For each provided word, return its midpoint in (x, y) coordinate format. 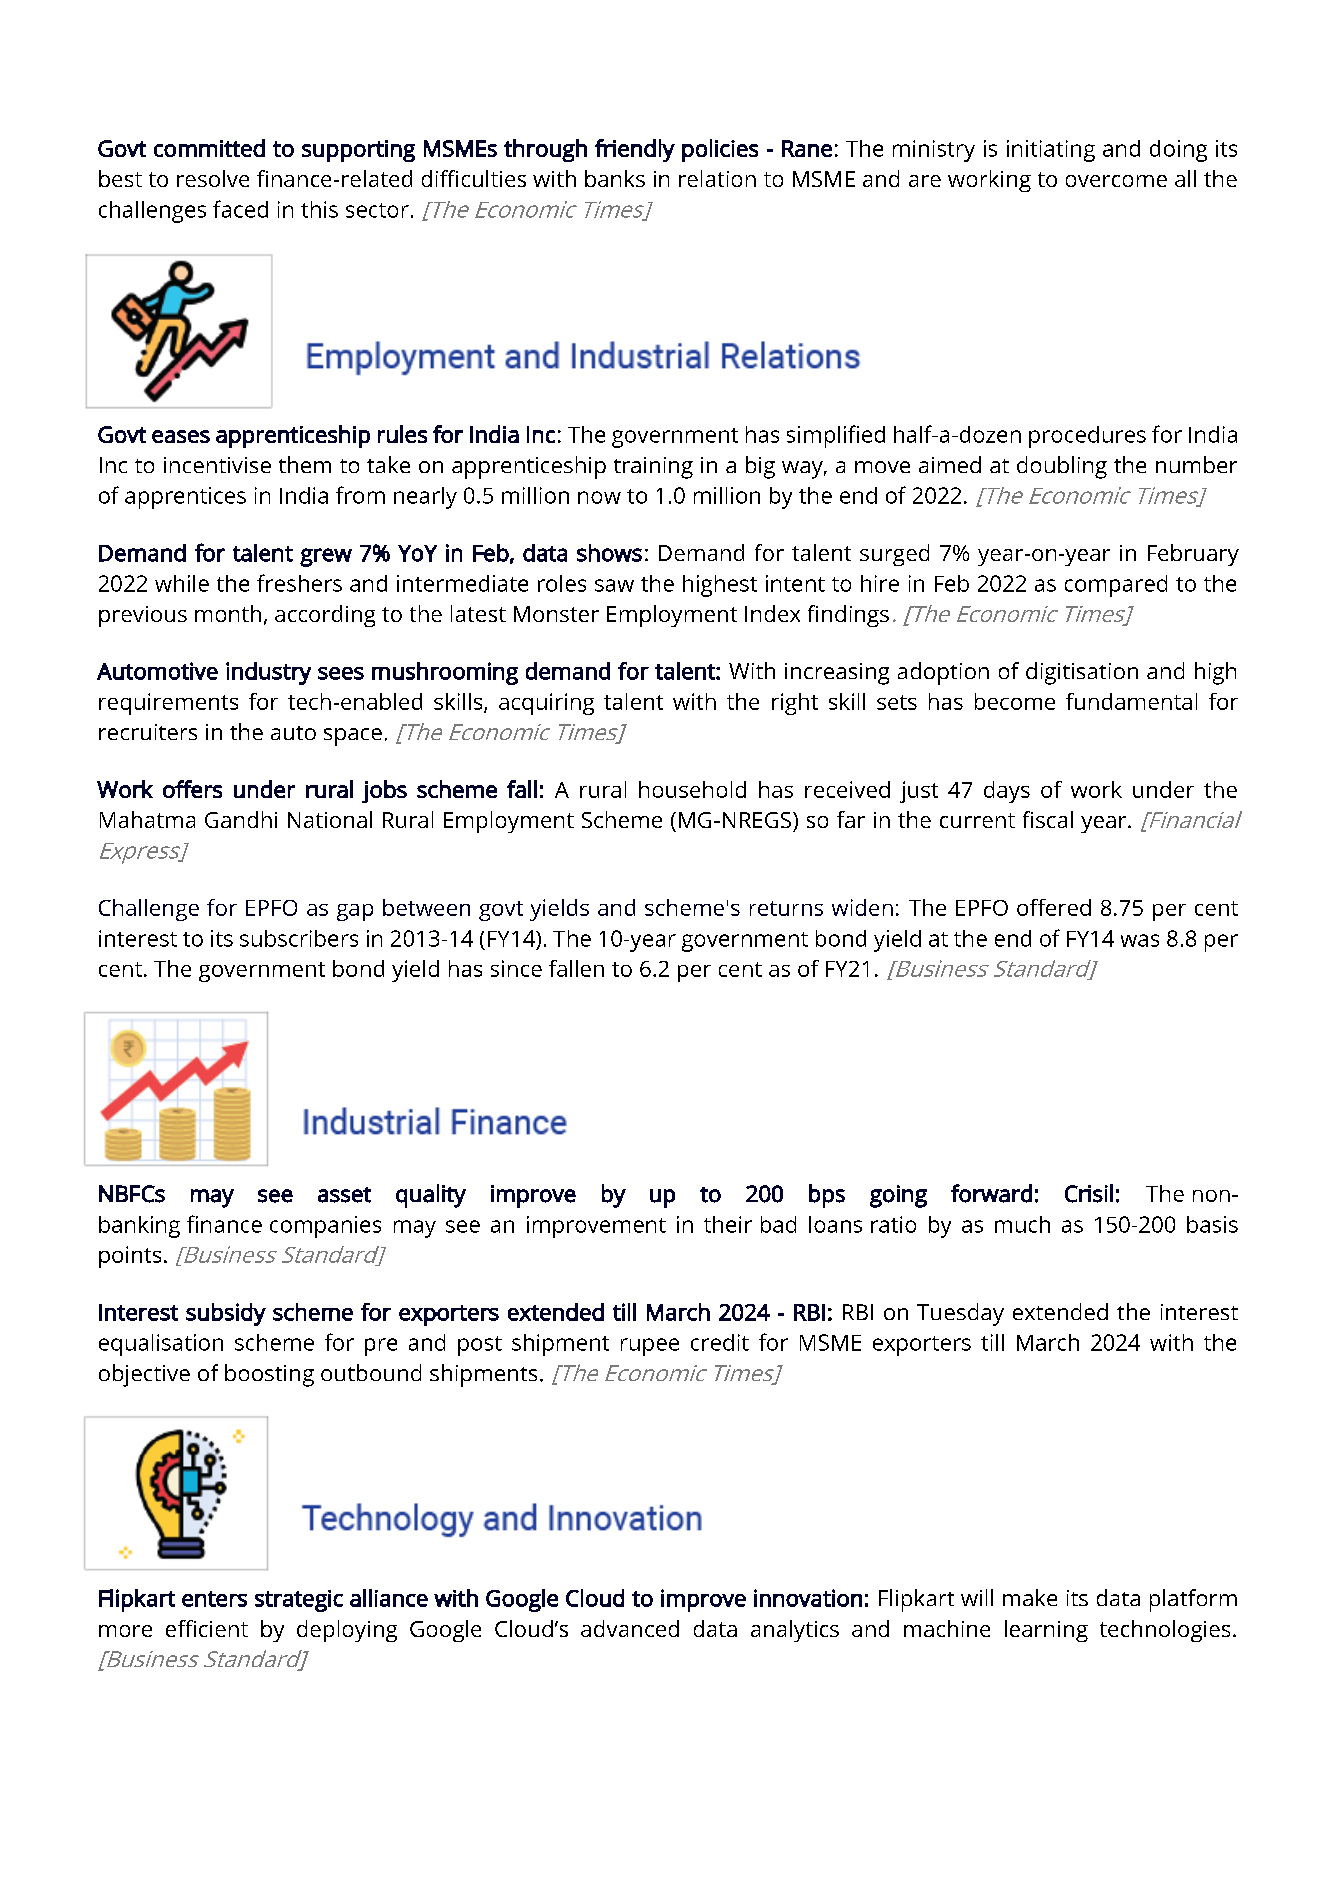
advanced (630, 1628)
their (728, 1224)
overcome (1116, 181)
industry (268, 673)
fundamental (1131, 701)
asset (344, 1195)
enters (214, 1599)
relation (717, 178)
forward (991, 1193)
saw (614, 585)
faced (240, 209)
